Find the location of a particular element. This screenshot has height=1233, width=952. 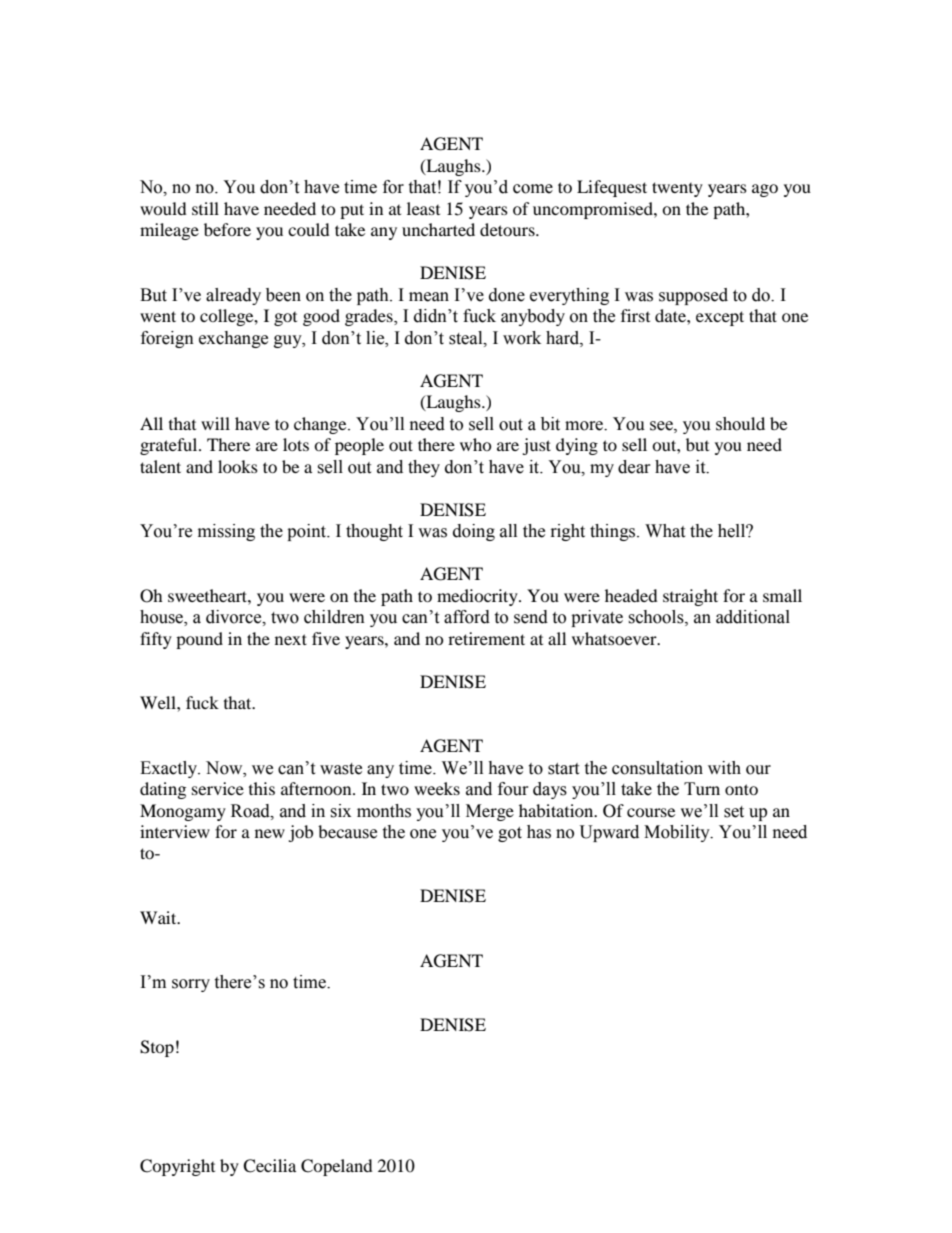

has is located at coordinates (539, 832).
